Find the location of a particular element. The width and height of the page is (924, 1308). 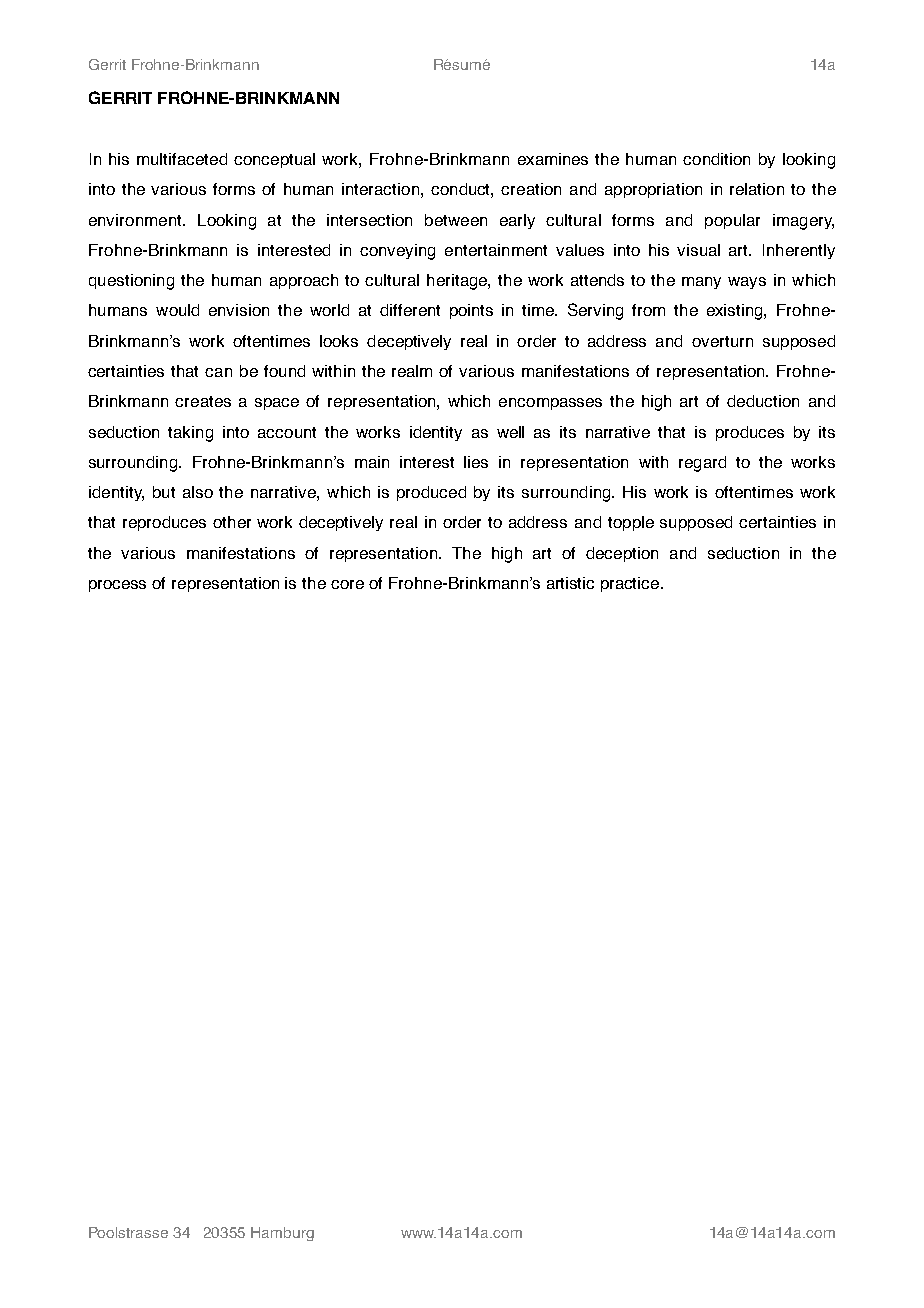

taking is located at coordinates (190, 434).
